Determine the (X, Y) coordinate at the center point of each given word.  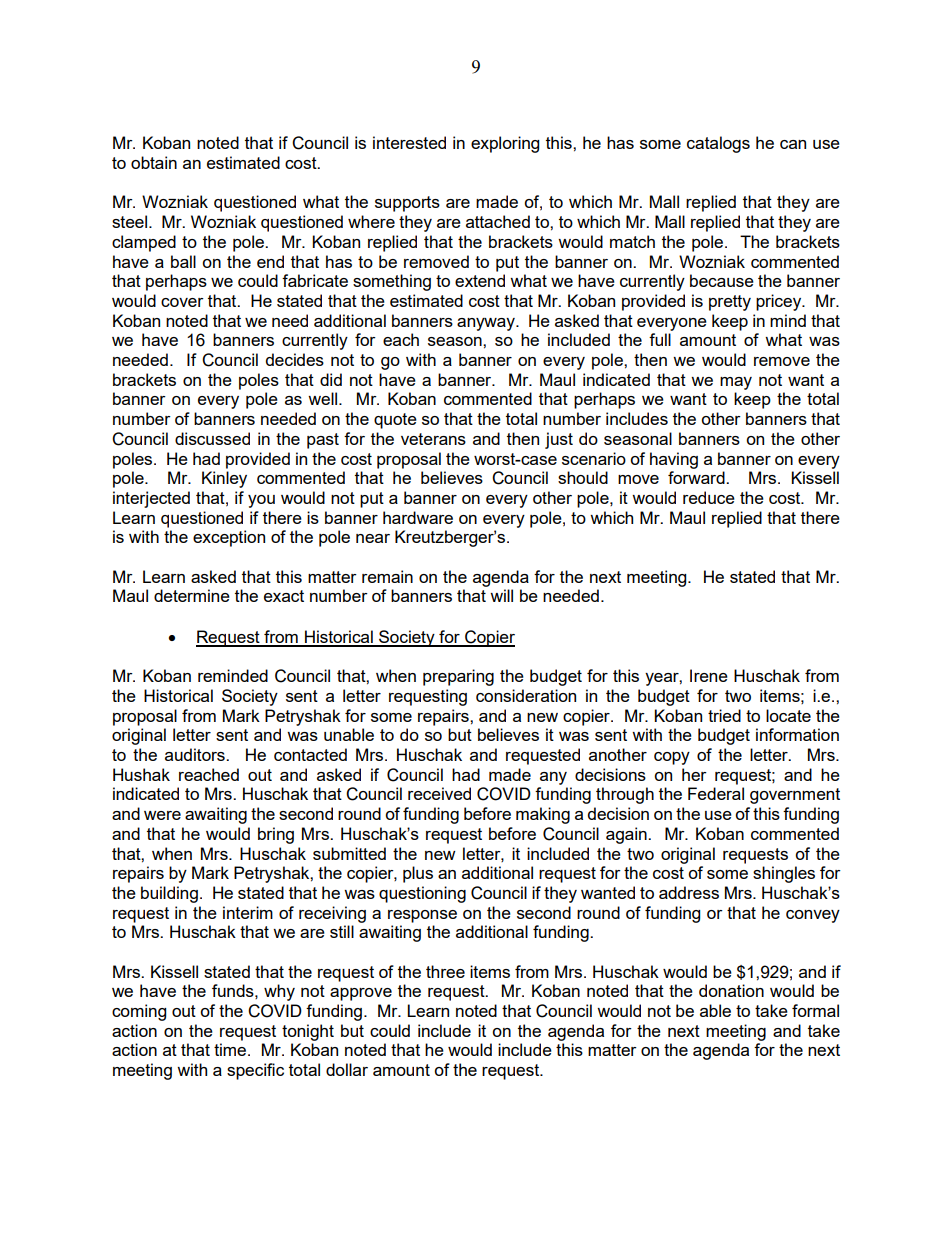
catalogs (718, 144)
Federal (716, 793)
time (231, 1049)
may (736, 383)
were (162, 815)
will (501, 595)
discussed (212, 438)
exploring (505, 144)
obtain (154, 162)
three (445, 971)
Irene (709, 675)
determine (192, 595)
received (439, 793)
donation (731, 990)
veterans (433, 439)
